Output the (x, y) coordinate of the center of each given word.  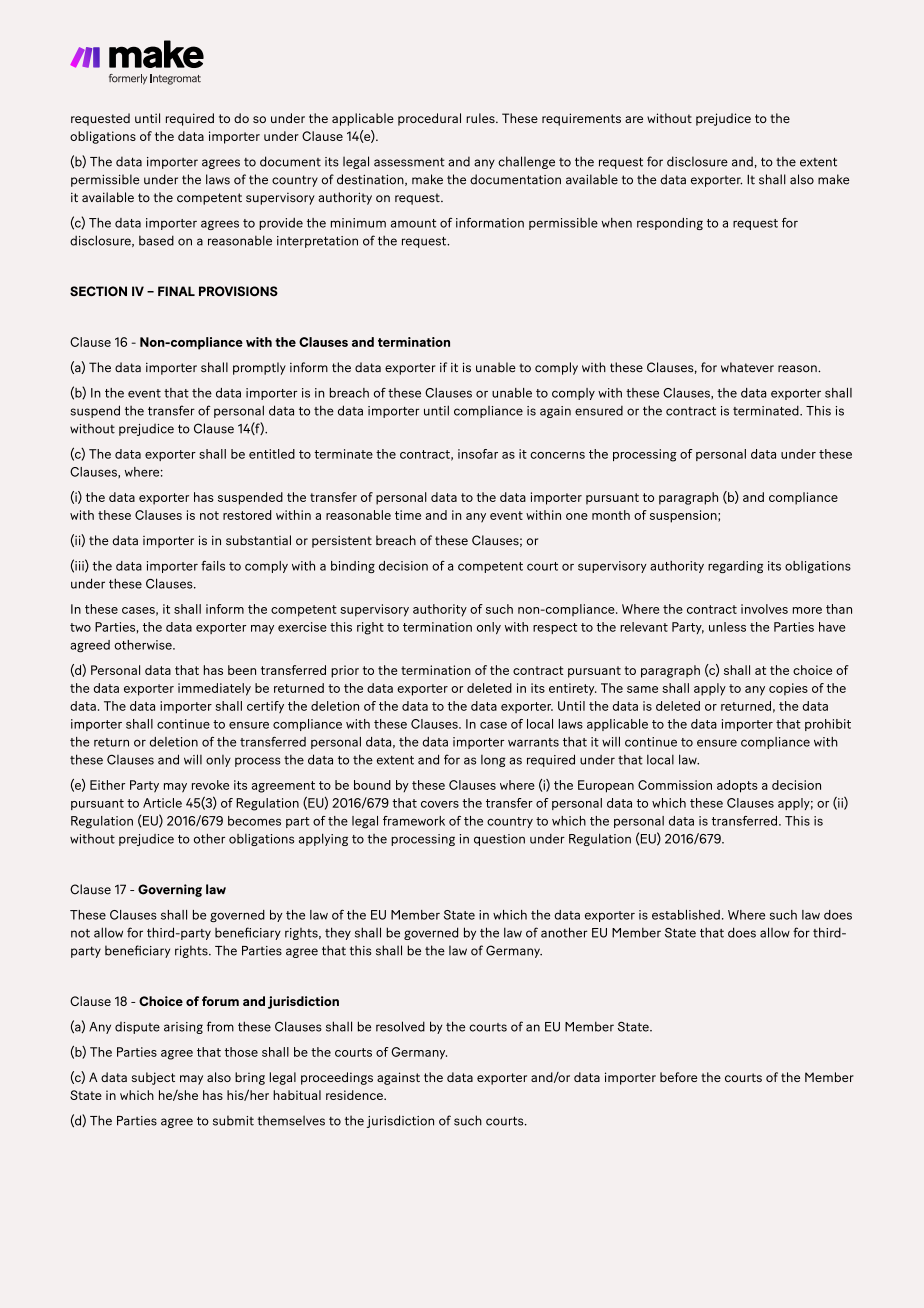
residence (355, 1095)
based (156, 240)
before (678, 1077)
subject (153, 1078)
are (634, 119)
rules (481, 118)
